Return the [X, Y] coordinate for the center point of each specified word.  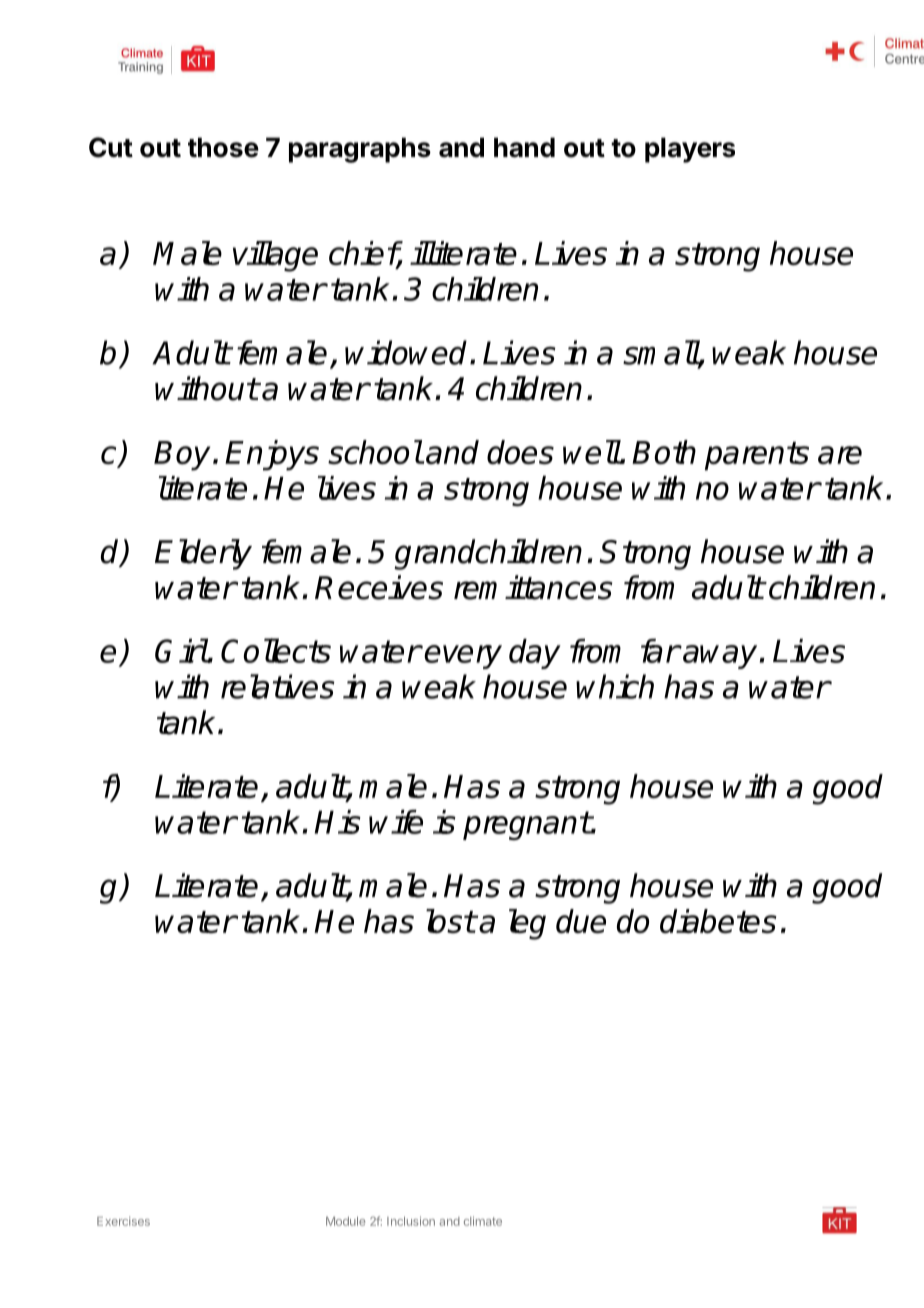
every [463, 657]
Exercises [123, 1221]
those [223, 147]
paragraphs [360, 150]
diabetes [718, 921]
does [520, 452]
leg [527, 924]
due [581, 921]
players [690, 150]
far [660, 651]
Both [664, 452]
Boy [182, 456]
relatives [278, 686]
